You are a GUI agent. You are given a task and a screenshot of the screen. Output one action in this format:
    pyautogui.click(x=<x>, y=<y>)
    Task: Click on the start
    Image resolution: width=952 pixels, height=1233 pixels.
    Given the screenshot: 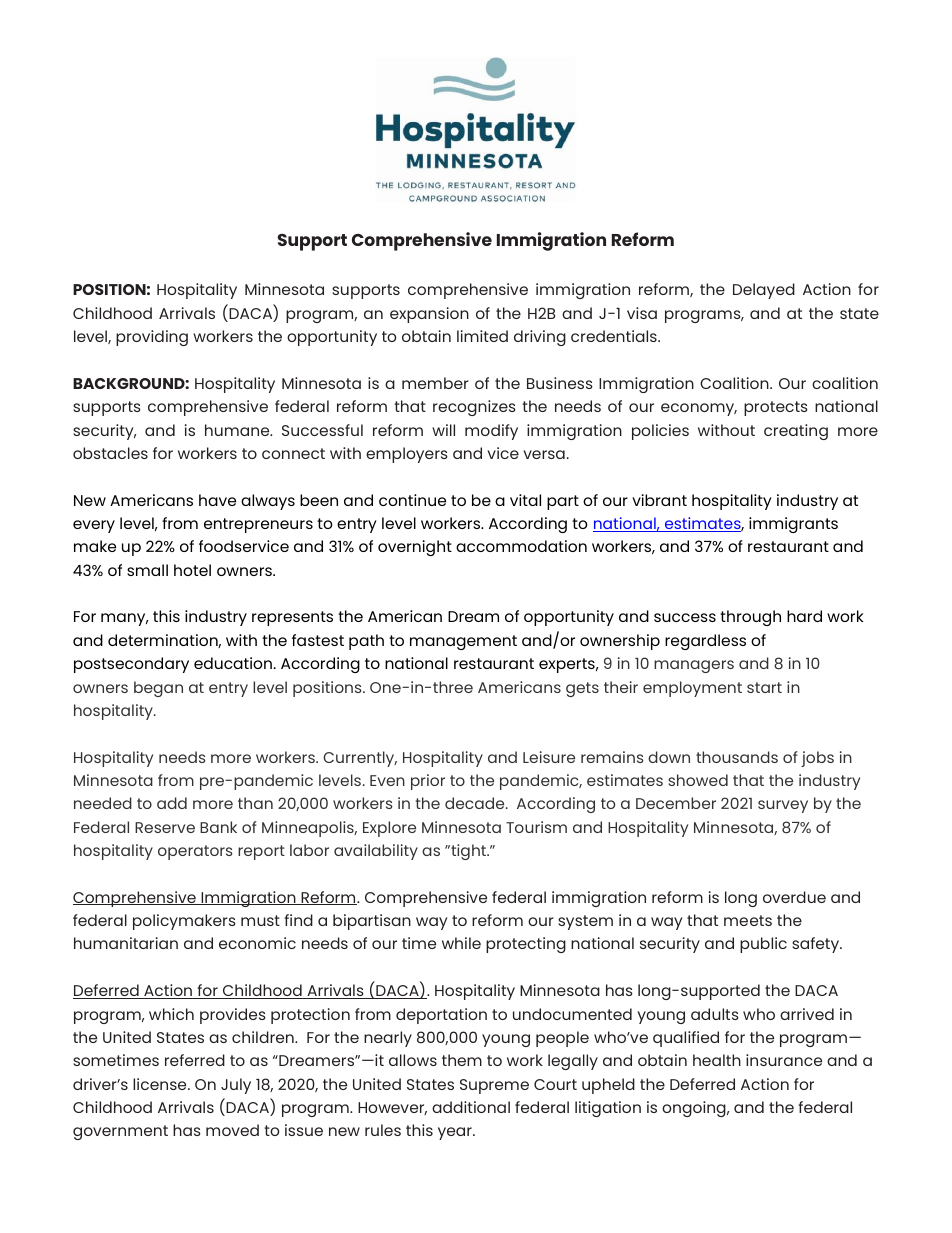 What is the action you would take?
    pyautogui.click(x=764, y=687)
